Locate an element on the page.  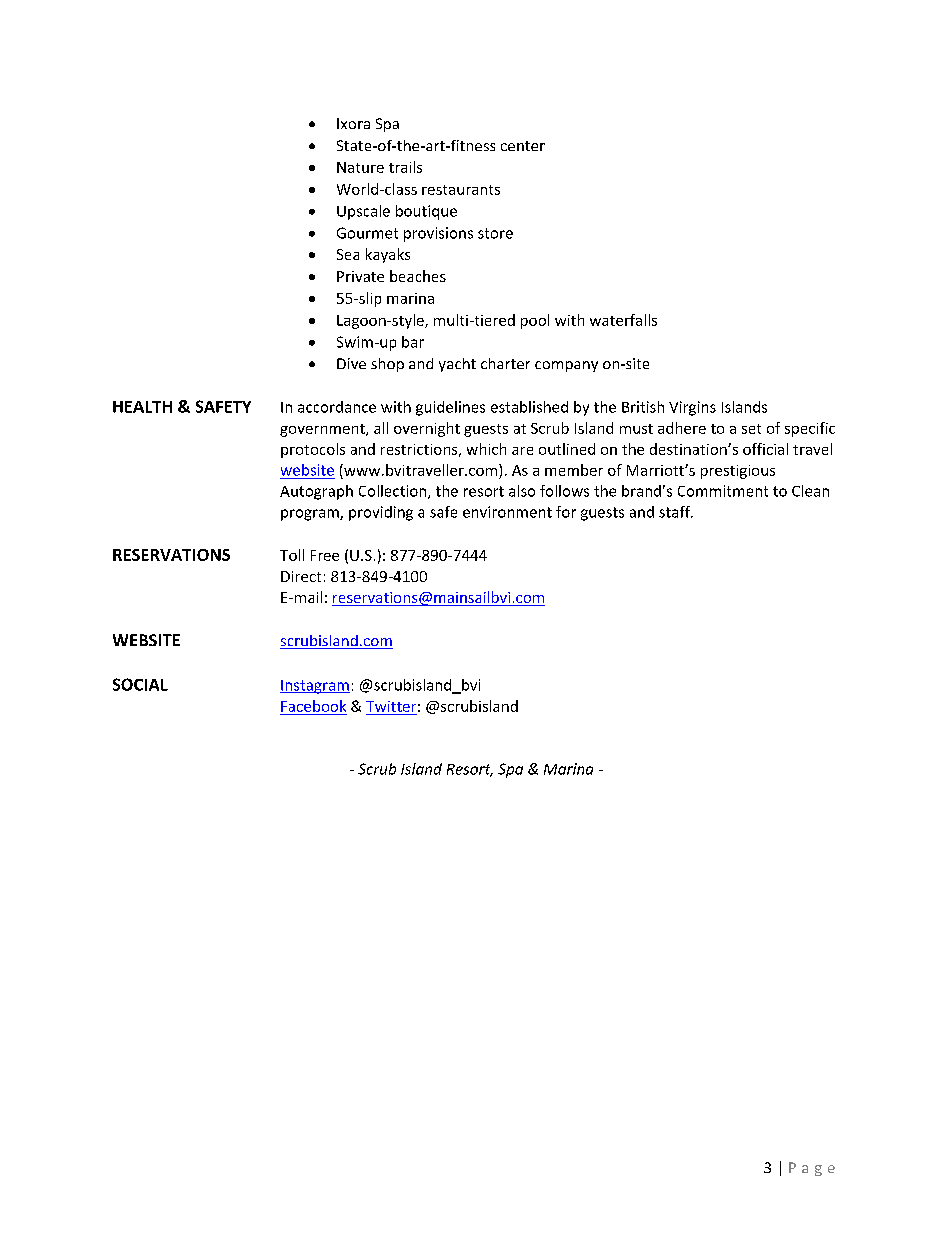
set is located at coordinates (751, 429).
